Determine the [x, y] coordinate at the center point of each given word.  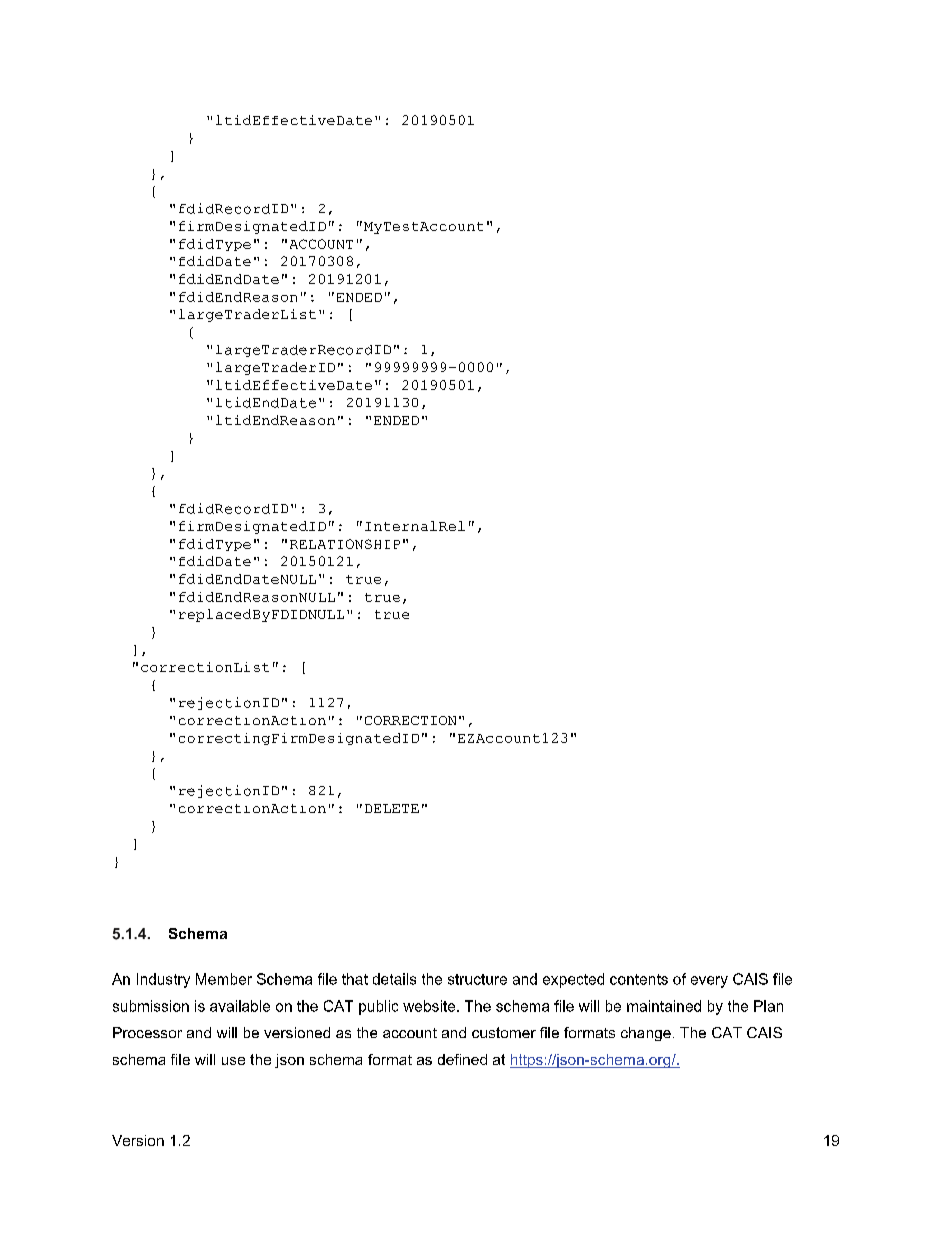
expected [573, 980]
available [240, 1006]
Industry [163, 980]
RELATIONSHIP [345, 544]
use [233, 1061]
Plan [768, 1006]
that [355, 979]
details [394, 979]
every [709, 982]
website [430, 1006]
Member [224, 979]
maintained [664, 1006]
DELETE [392, 808]
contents [639, 979]
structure [477, 979]
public [378, 1007]
